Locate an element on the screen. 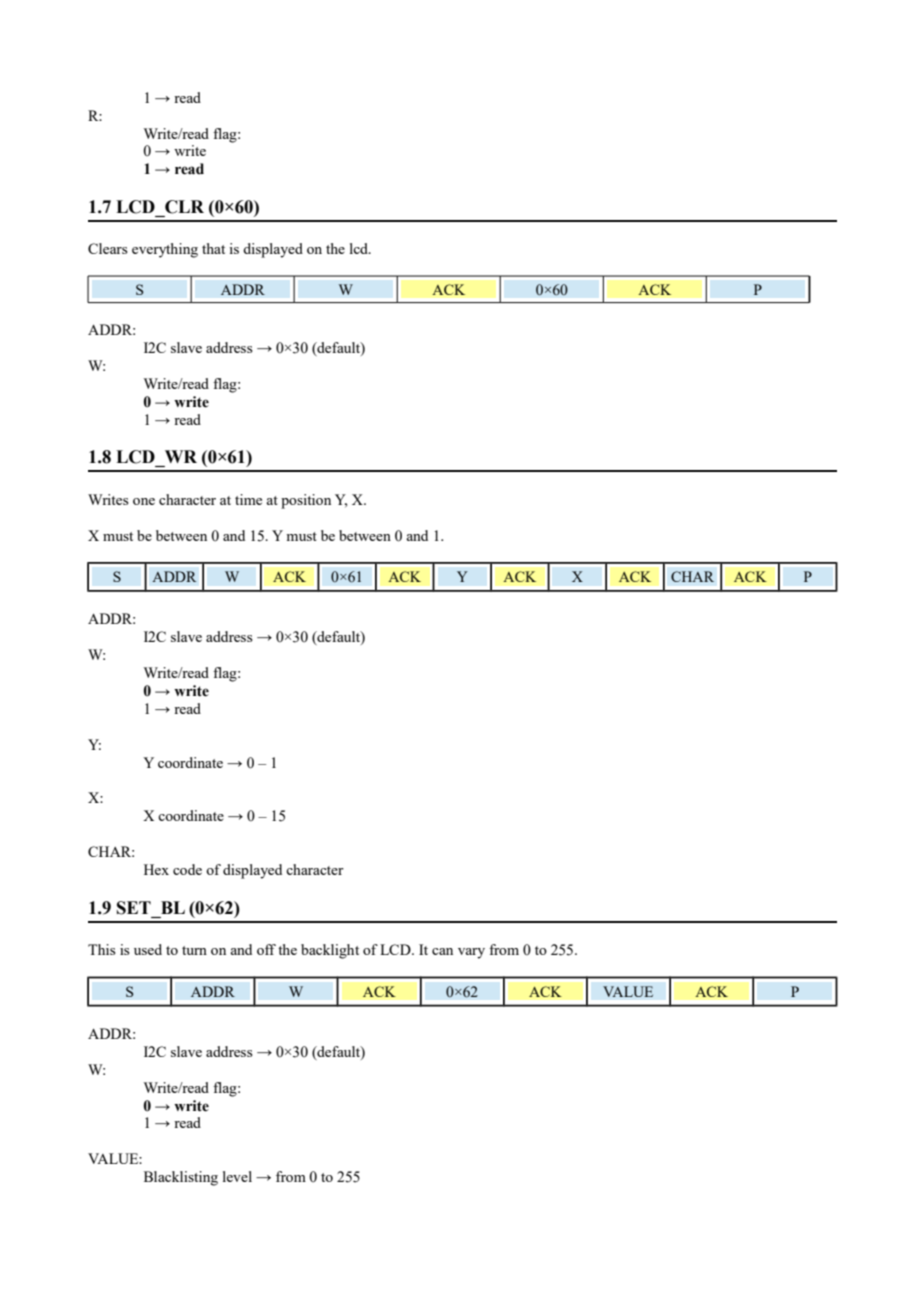 Image resolution: width=924 pixels, height=1308 pixels. Hex is located at coordinates (156, 869).
